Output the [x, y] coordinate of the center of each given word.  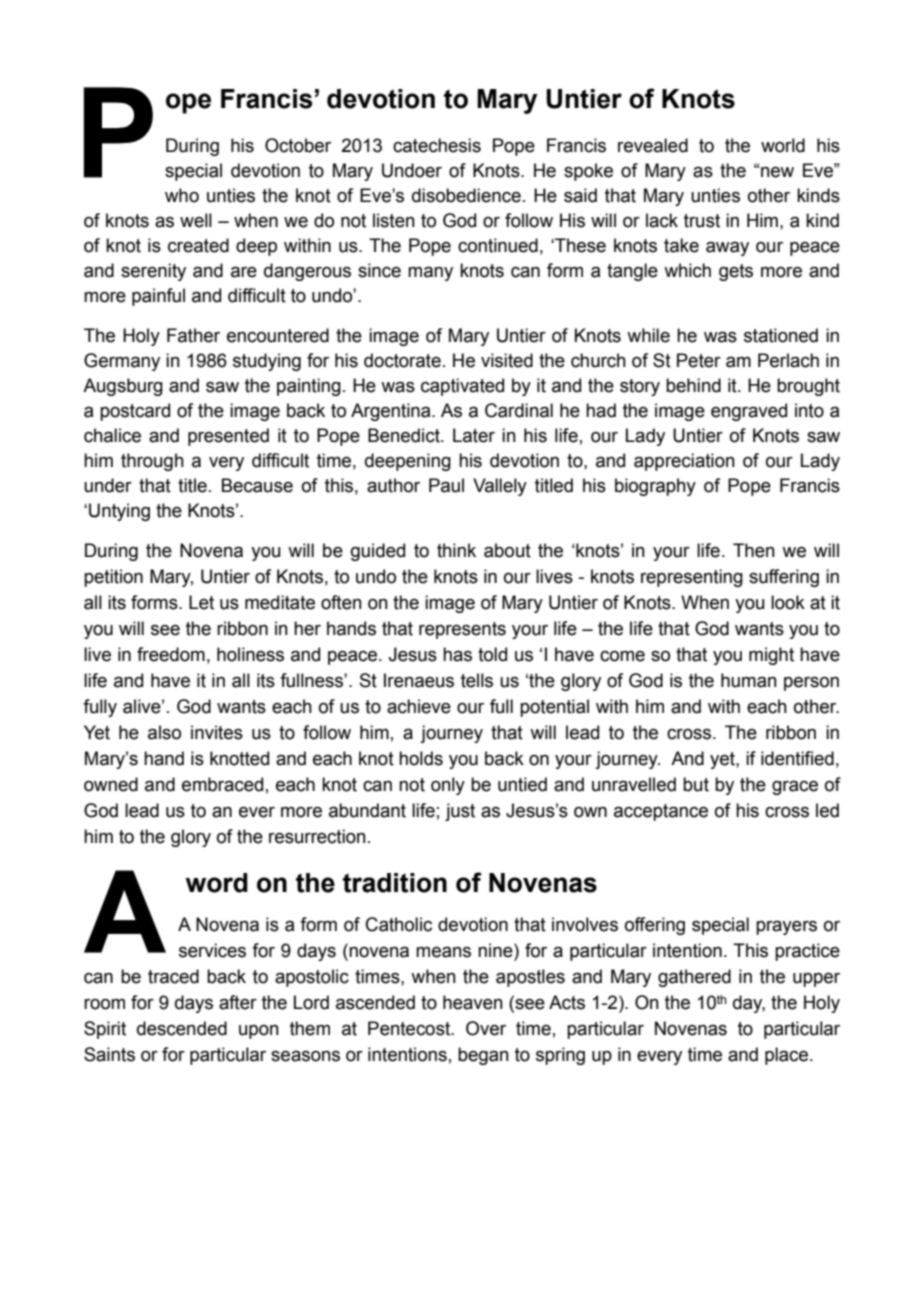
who [182, 195]
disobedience [466, 195]
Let [201, 602]
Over [486, 1028]
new [777, 172]
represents [462, 630]
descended [182, 1028]
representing [692, 578]
